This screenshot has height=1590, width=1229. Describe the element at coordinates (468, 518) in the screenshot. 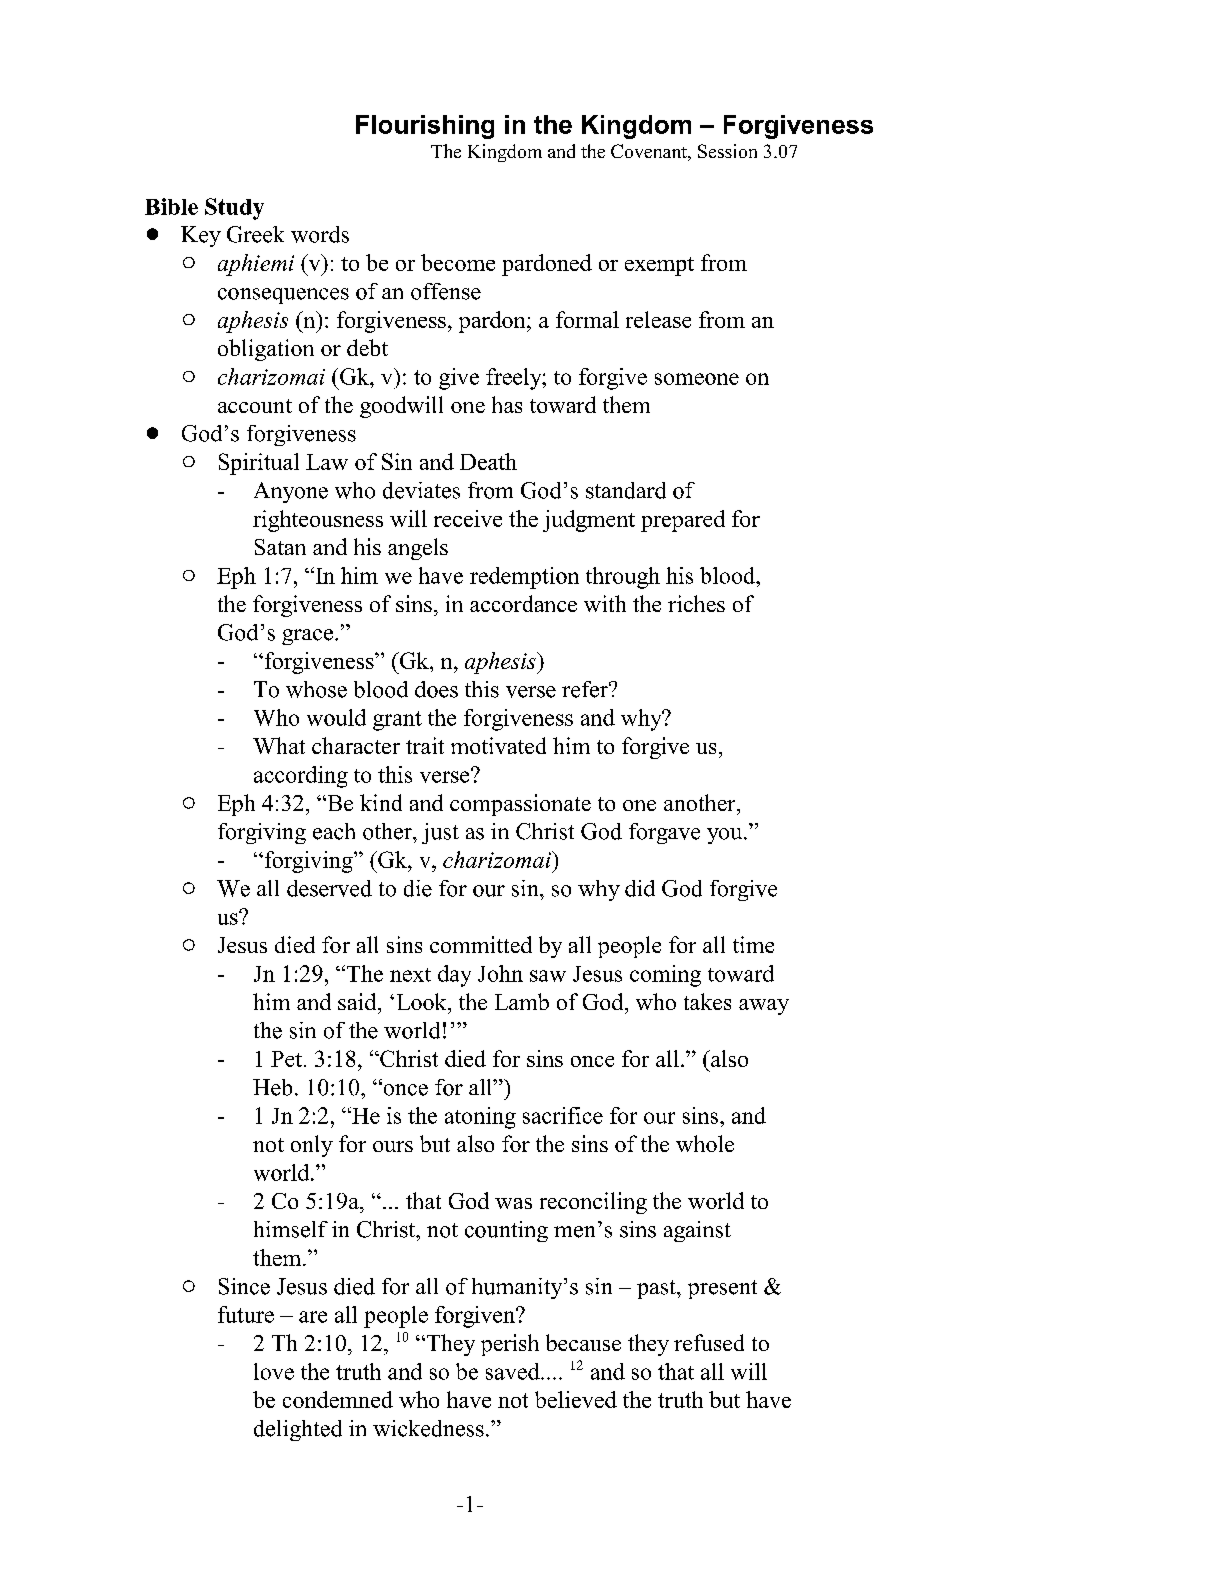

I see `receive` at that location.
